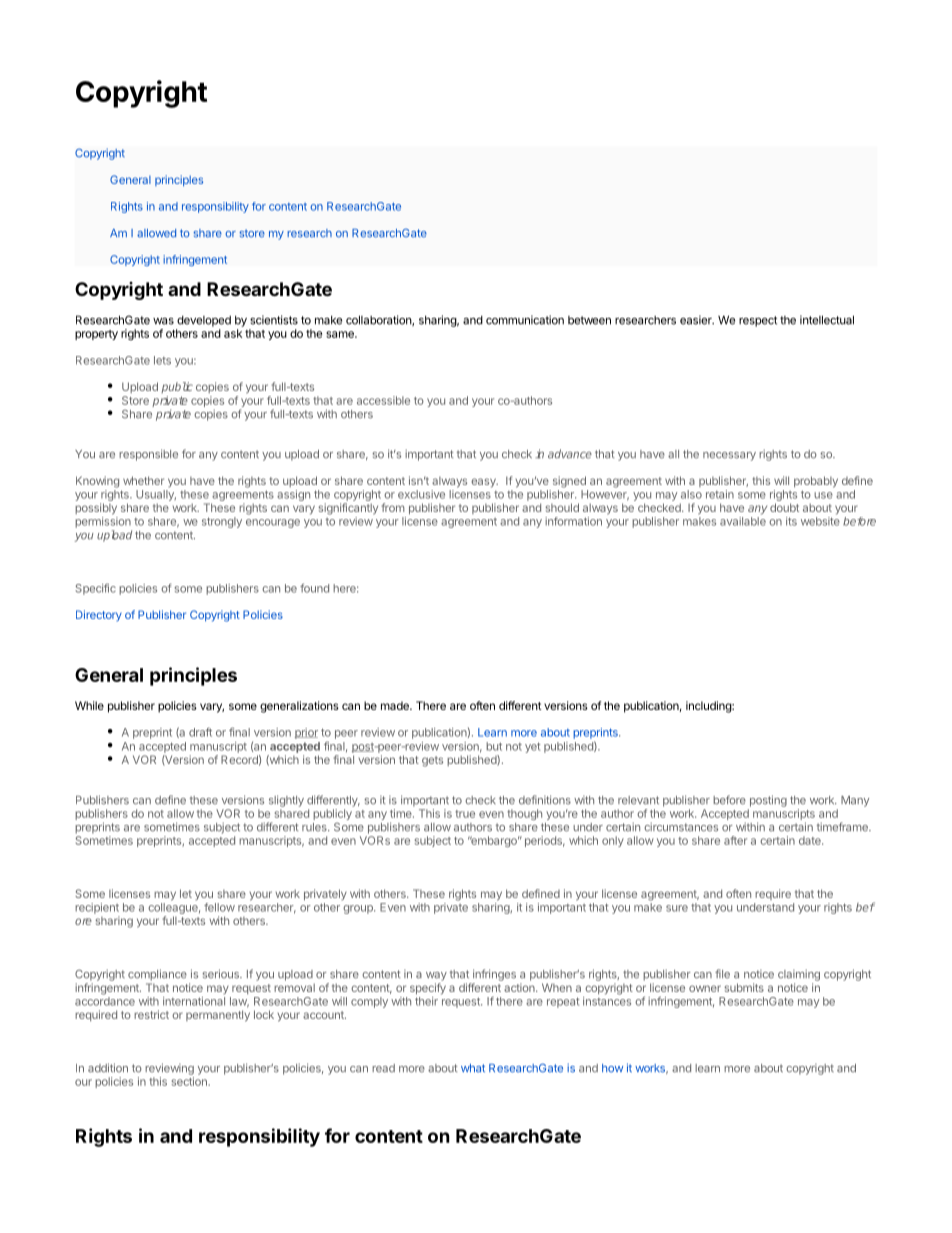 This screenshot has height=1233, width=952. I want to click on lets, so click(162, 360).
